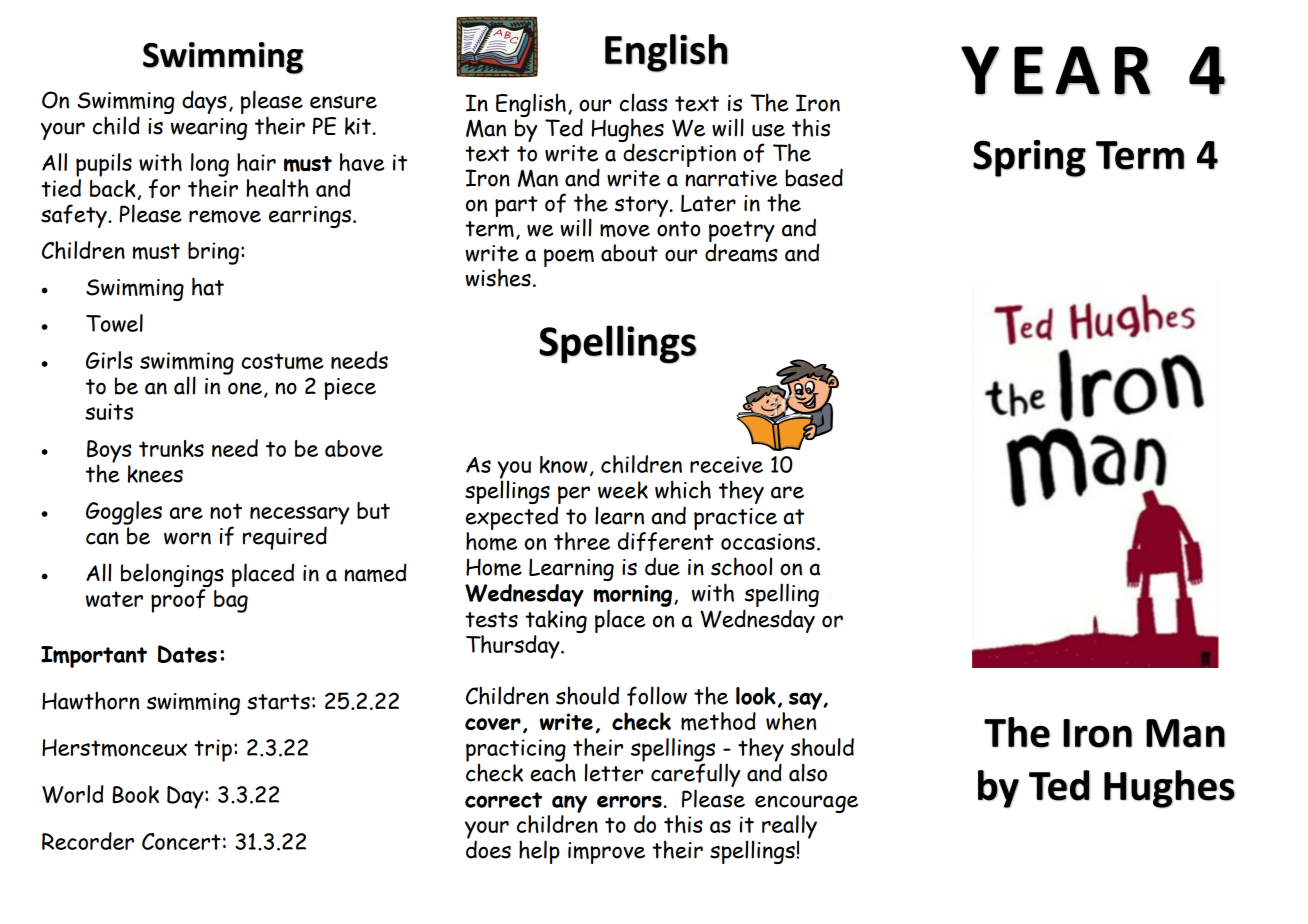 The image size is (1308, 924). I want to click on receive, so click(726, 464).
